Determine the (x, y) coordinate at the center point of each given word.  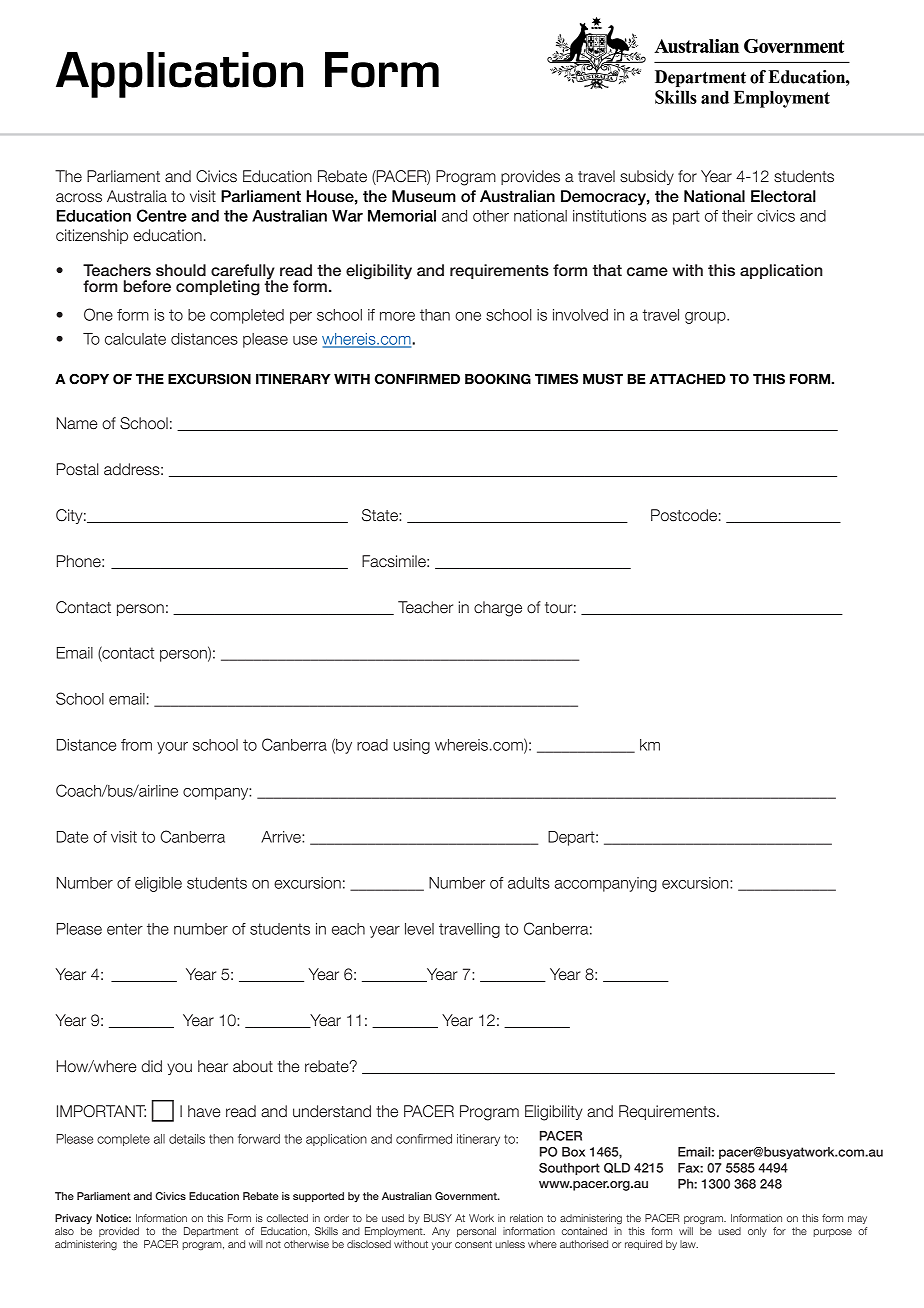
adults (529, 883)
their (737, 216)
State (381, 515)
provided (119, 1232)
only (757, 1232)
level (419, 929)
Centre (162, 215)
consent (473, 1244)
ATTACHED (687, 379)
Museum (424, 196)
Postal (77, 469)
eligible (158, 884)
